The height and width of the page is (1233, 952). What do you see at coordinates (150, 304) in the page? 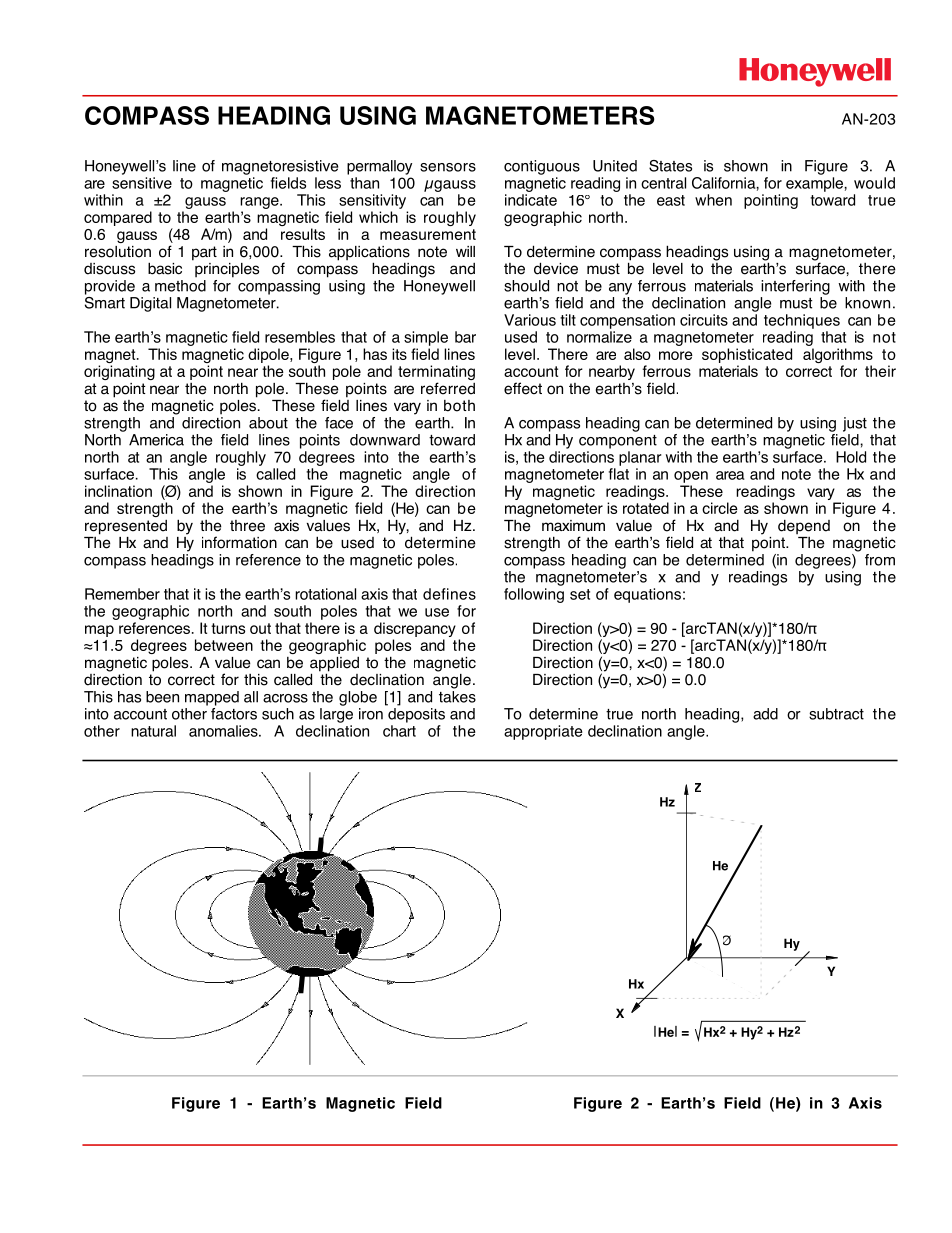
I see `Digital` at bounding box center [150, 304].
